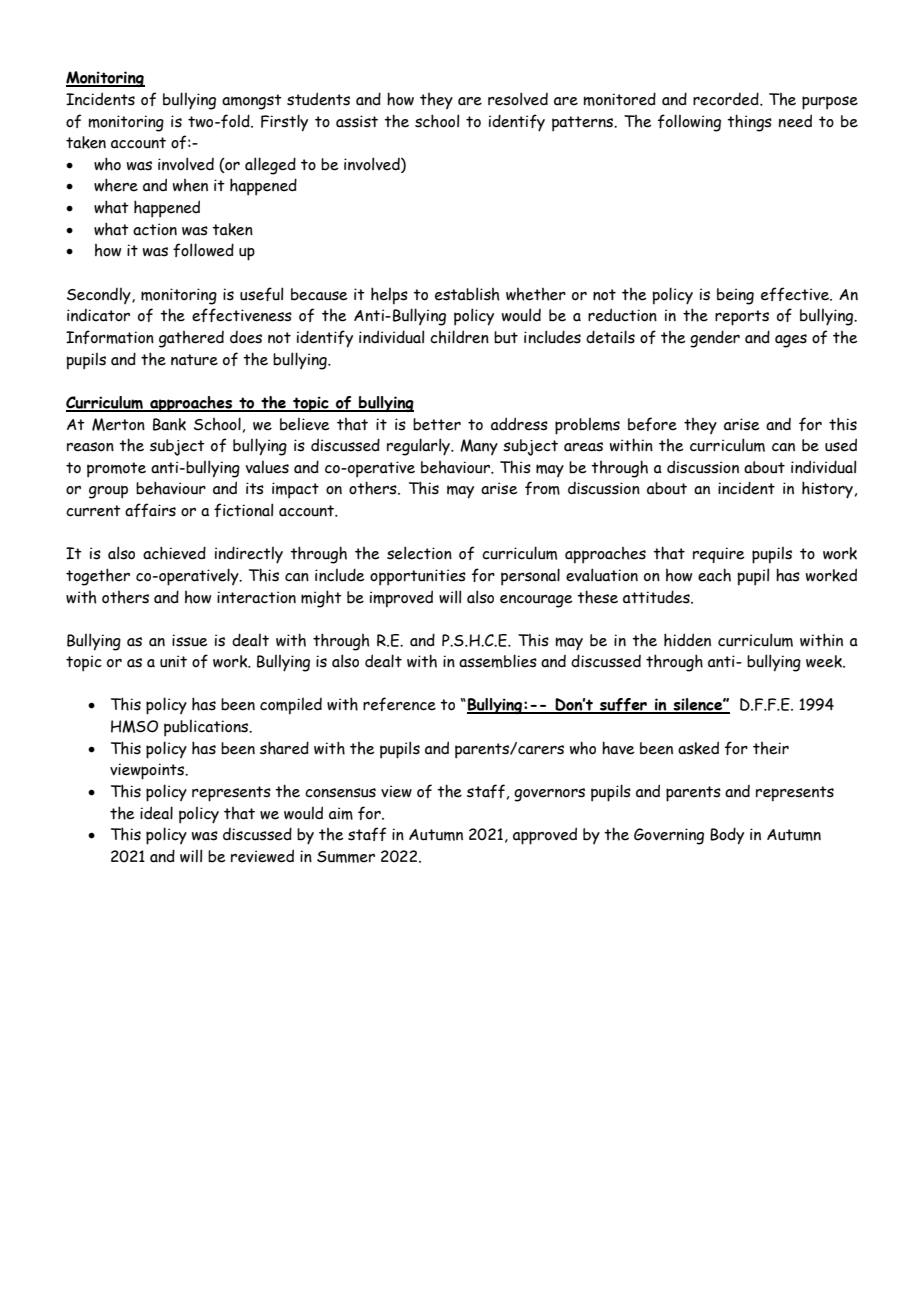 The width and height of the document is (924, 1307). What do you see at coordinates (194, 360) in the document?
I see `nature` at bounding box center [194, 360].
